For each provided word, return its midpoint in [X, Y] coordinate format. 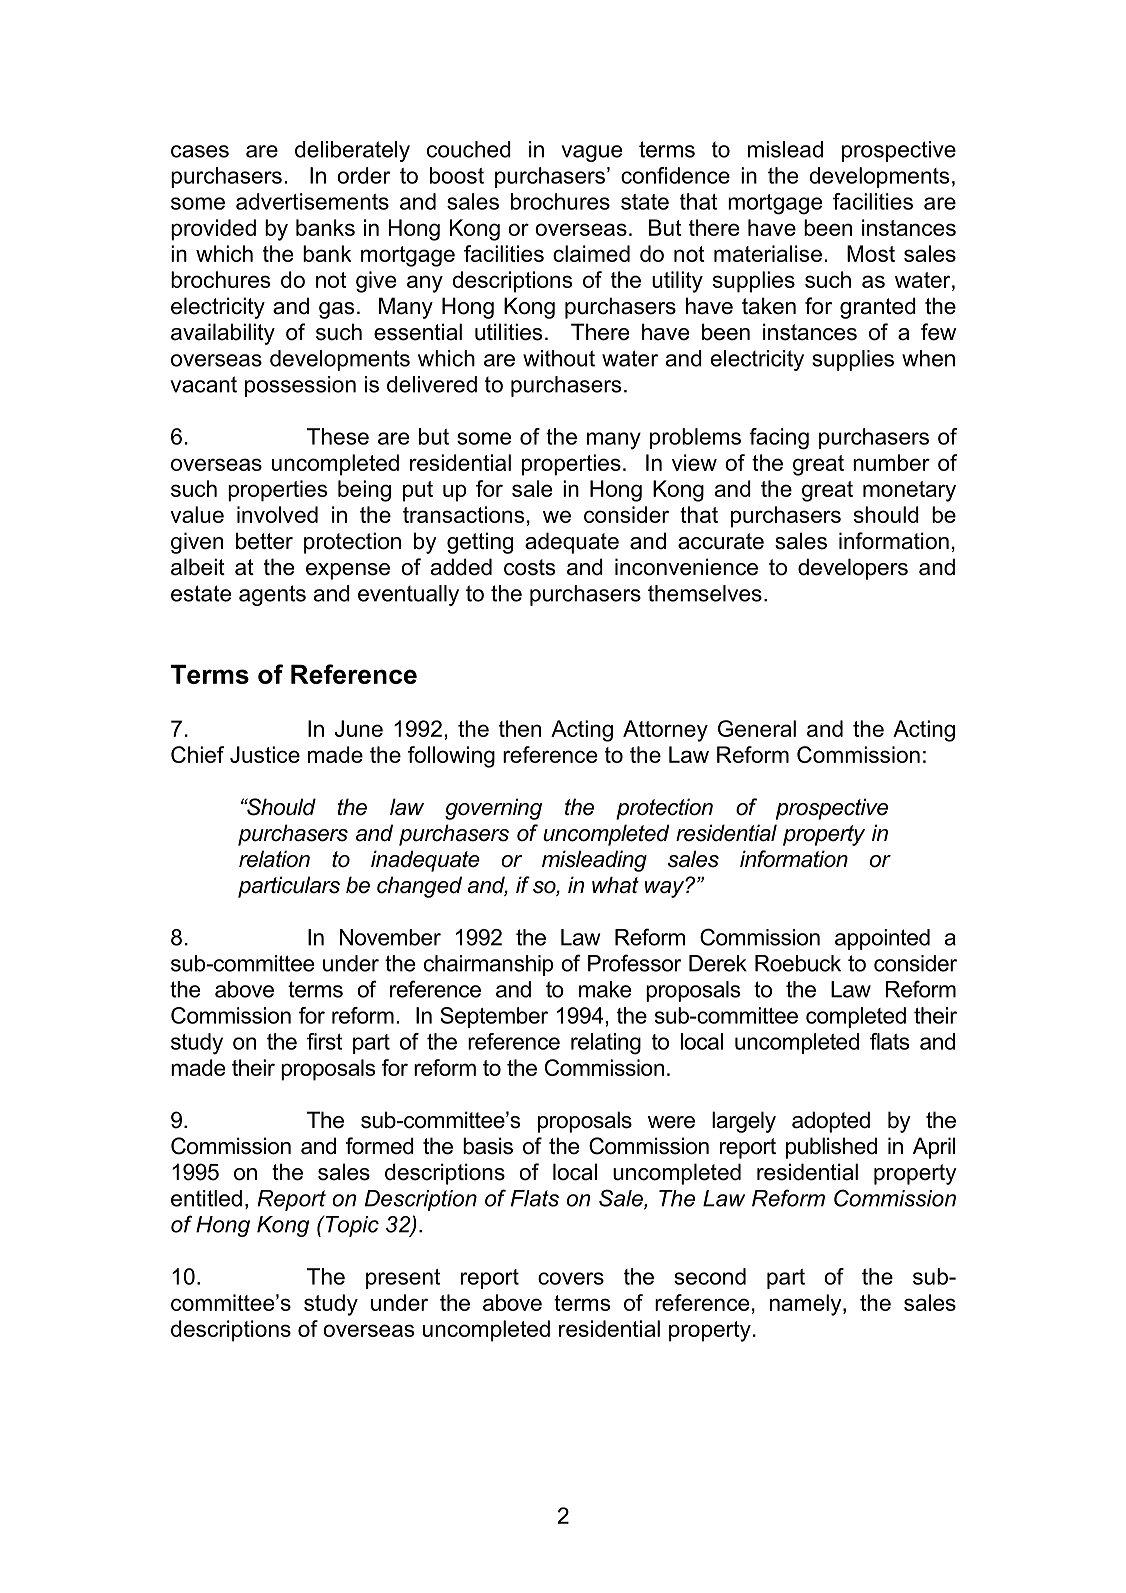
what [615, 885]
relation [274, 859]
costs [529, 567]
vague [592, 153]
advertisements [312, 201]
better [264, 541]
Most [871, 253]
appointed [882, 939]
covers [571, 1278]
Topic [351, 1226]
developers [853, 569]
